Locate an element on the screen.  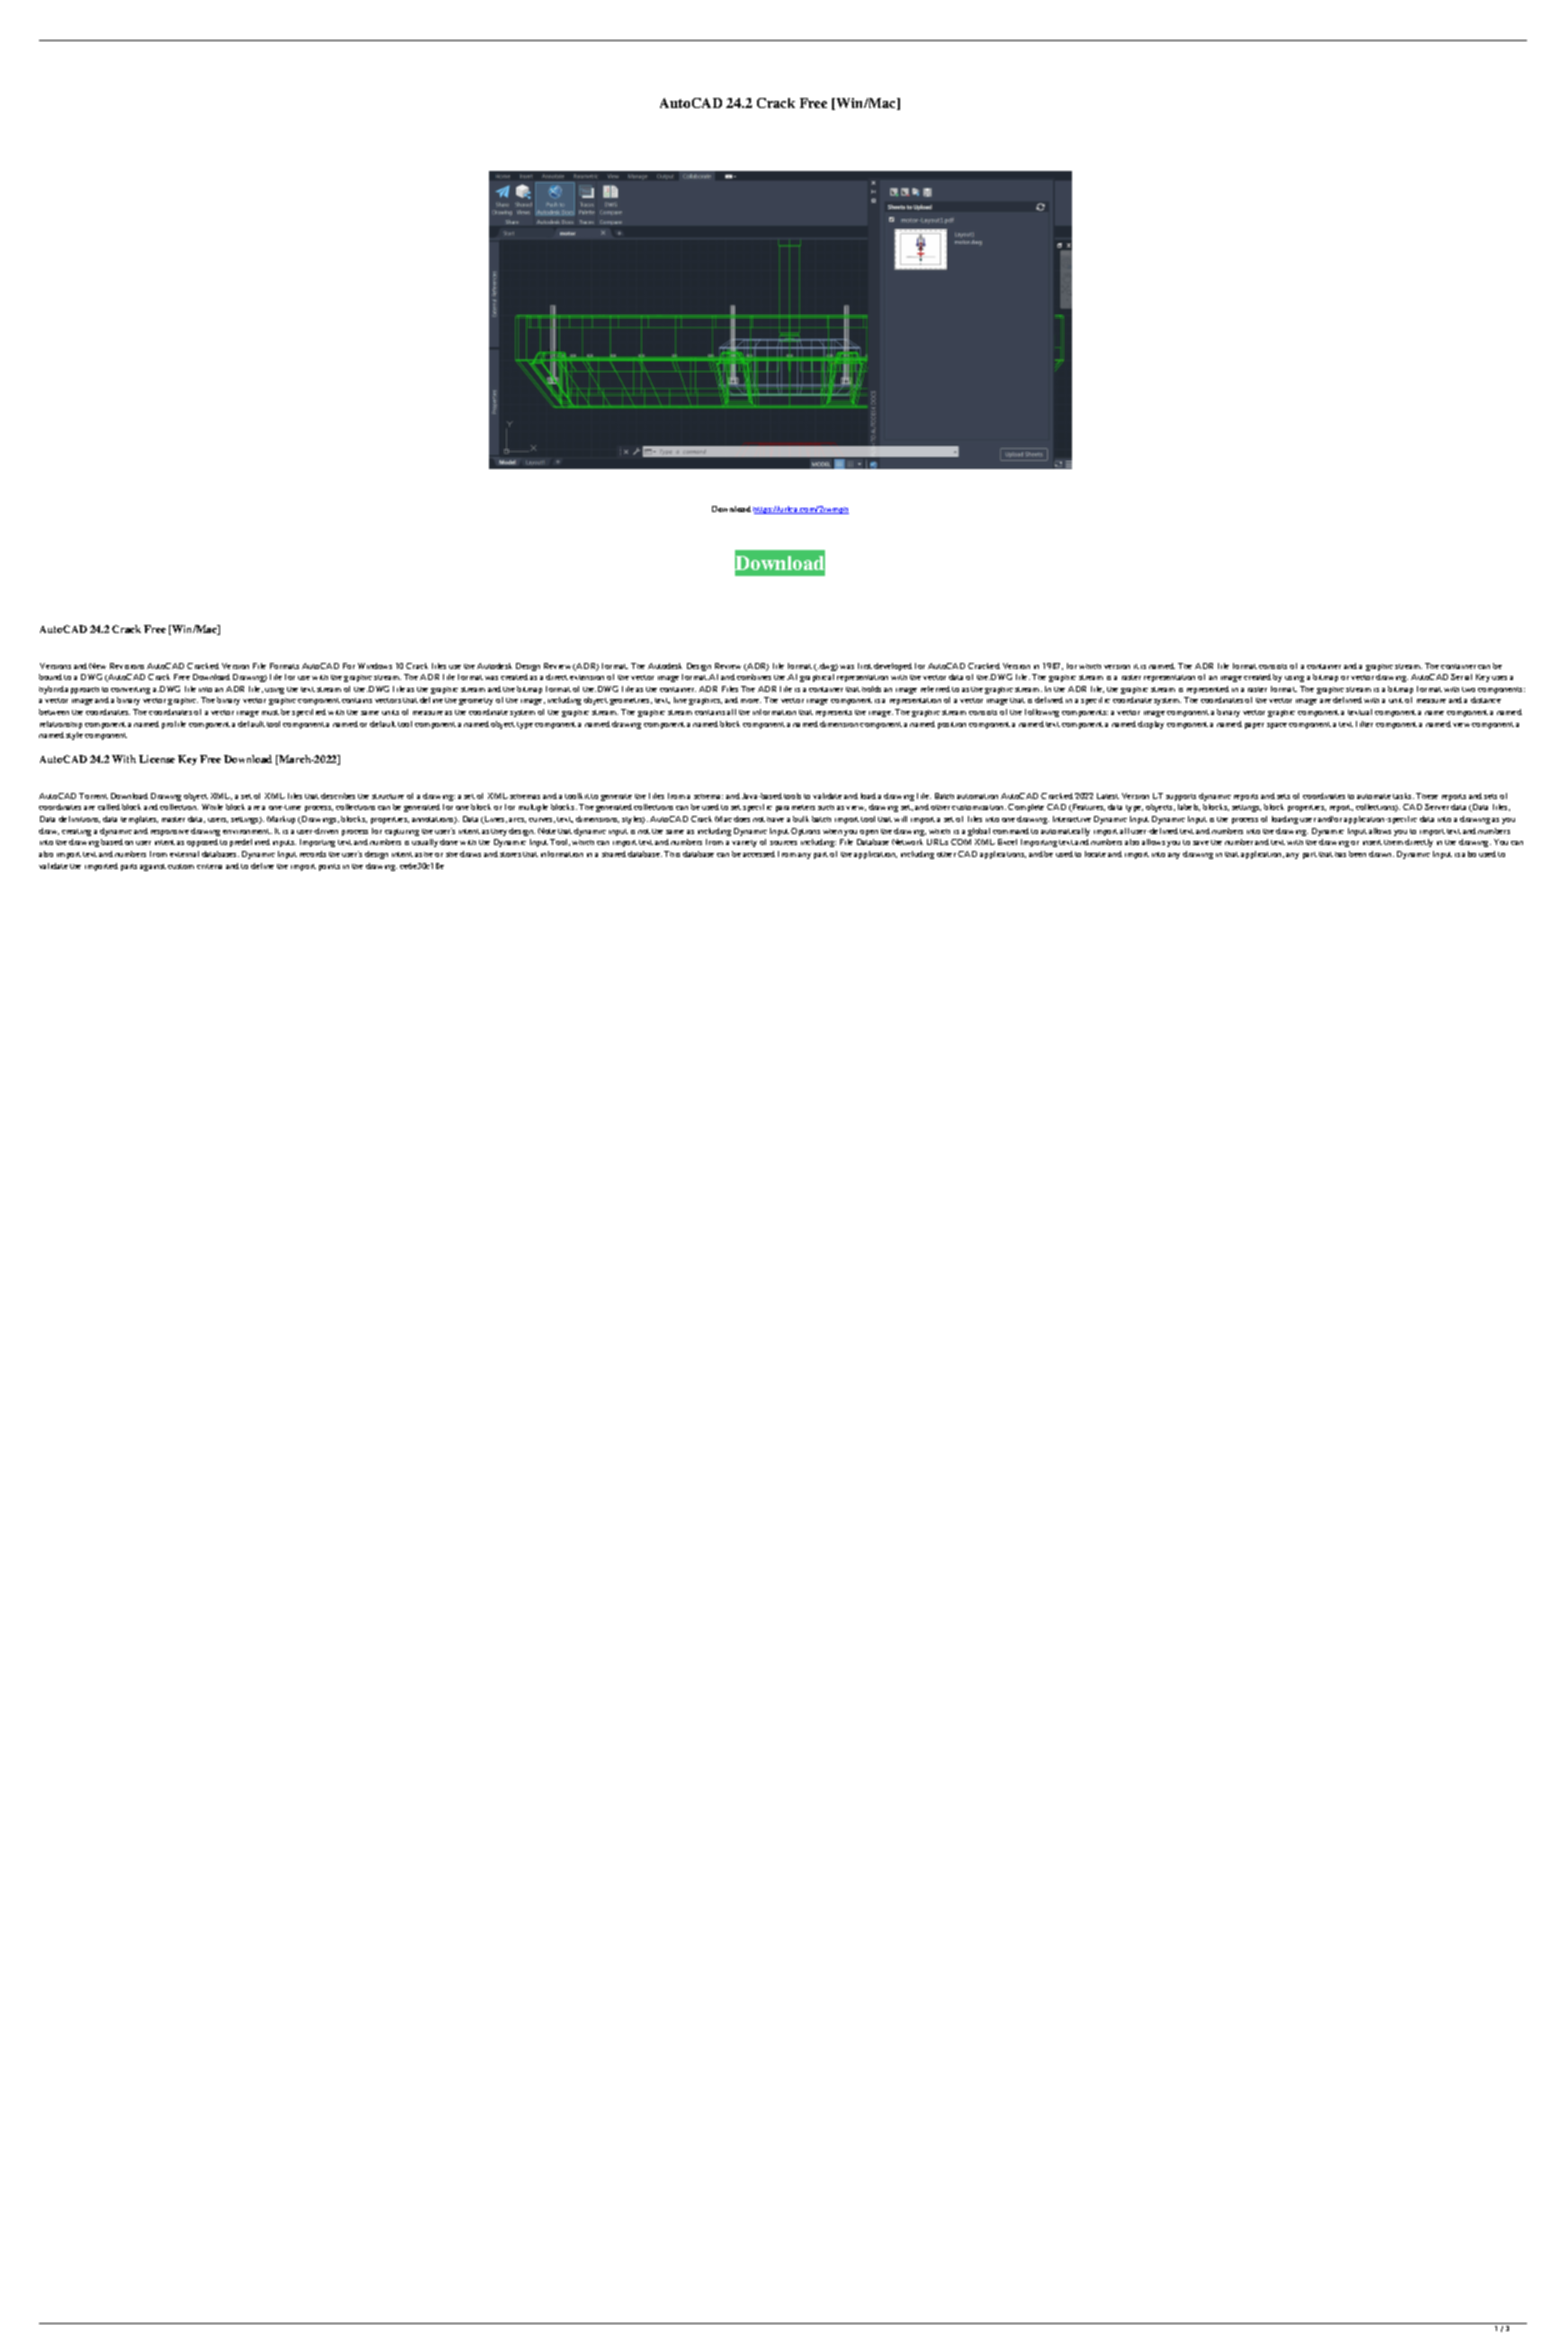
such is located at coordinates (826, 807).
